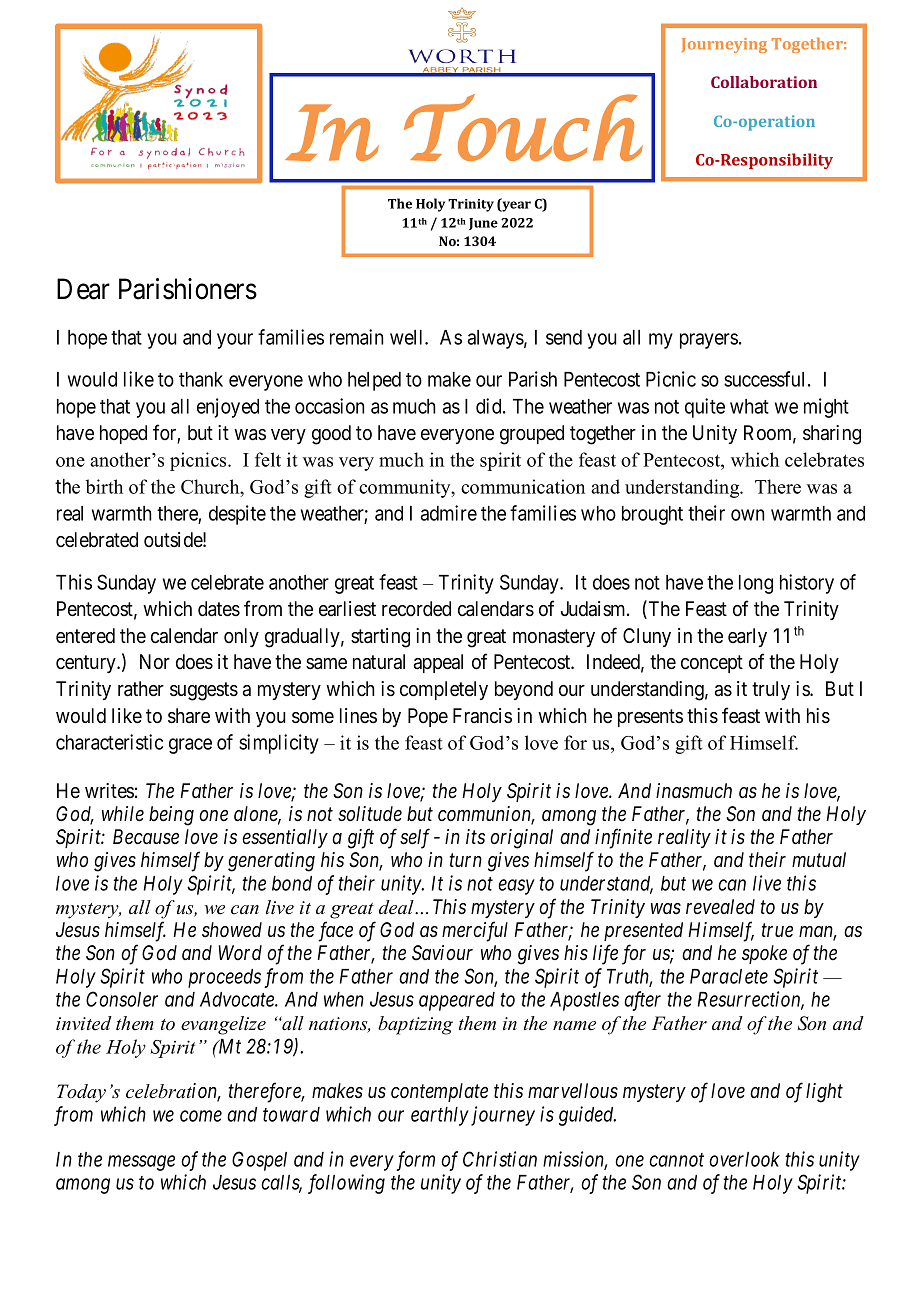 This screenshot has width=924, height=1308. What do you see at coordinates (438, 663) in the screenshot?
I see `appeal` at bounding box center [438, 663].
